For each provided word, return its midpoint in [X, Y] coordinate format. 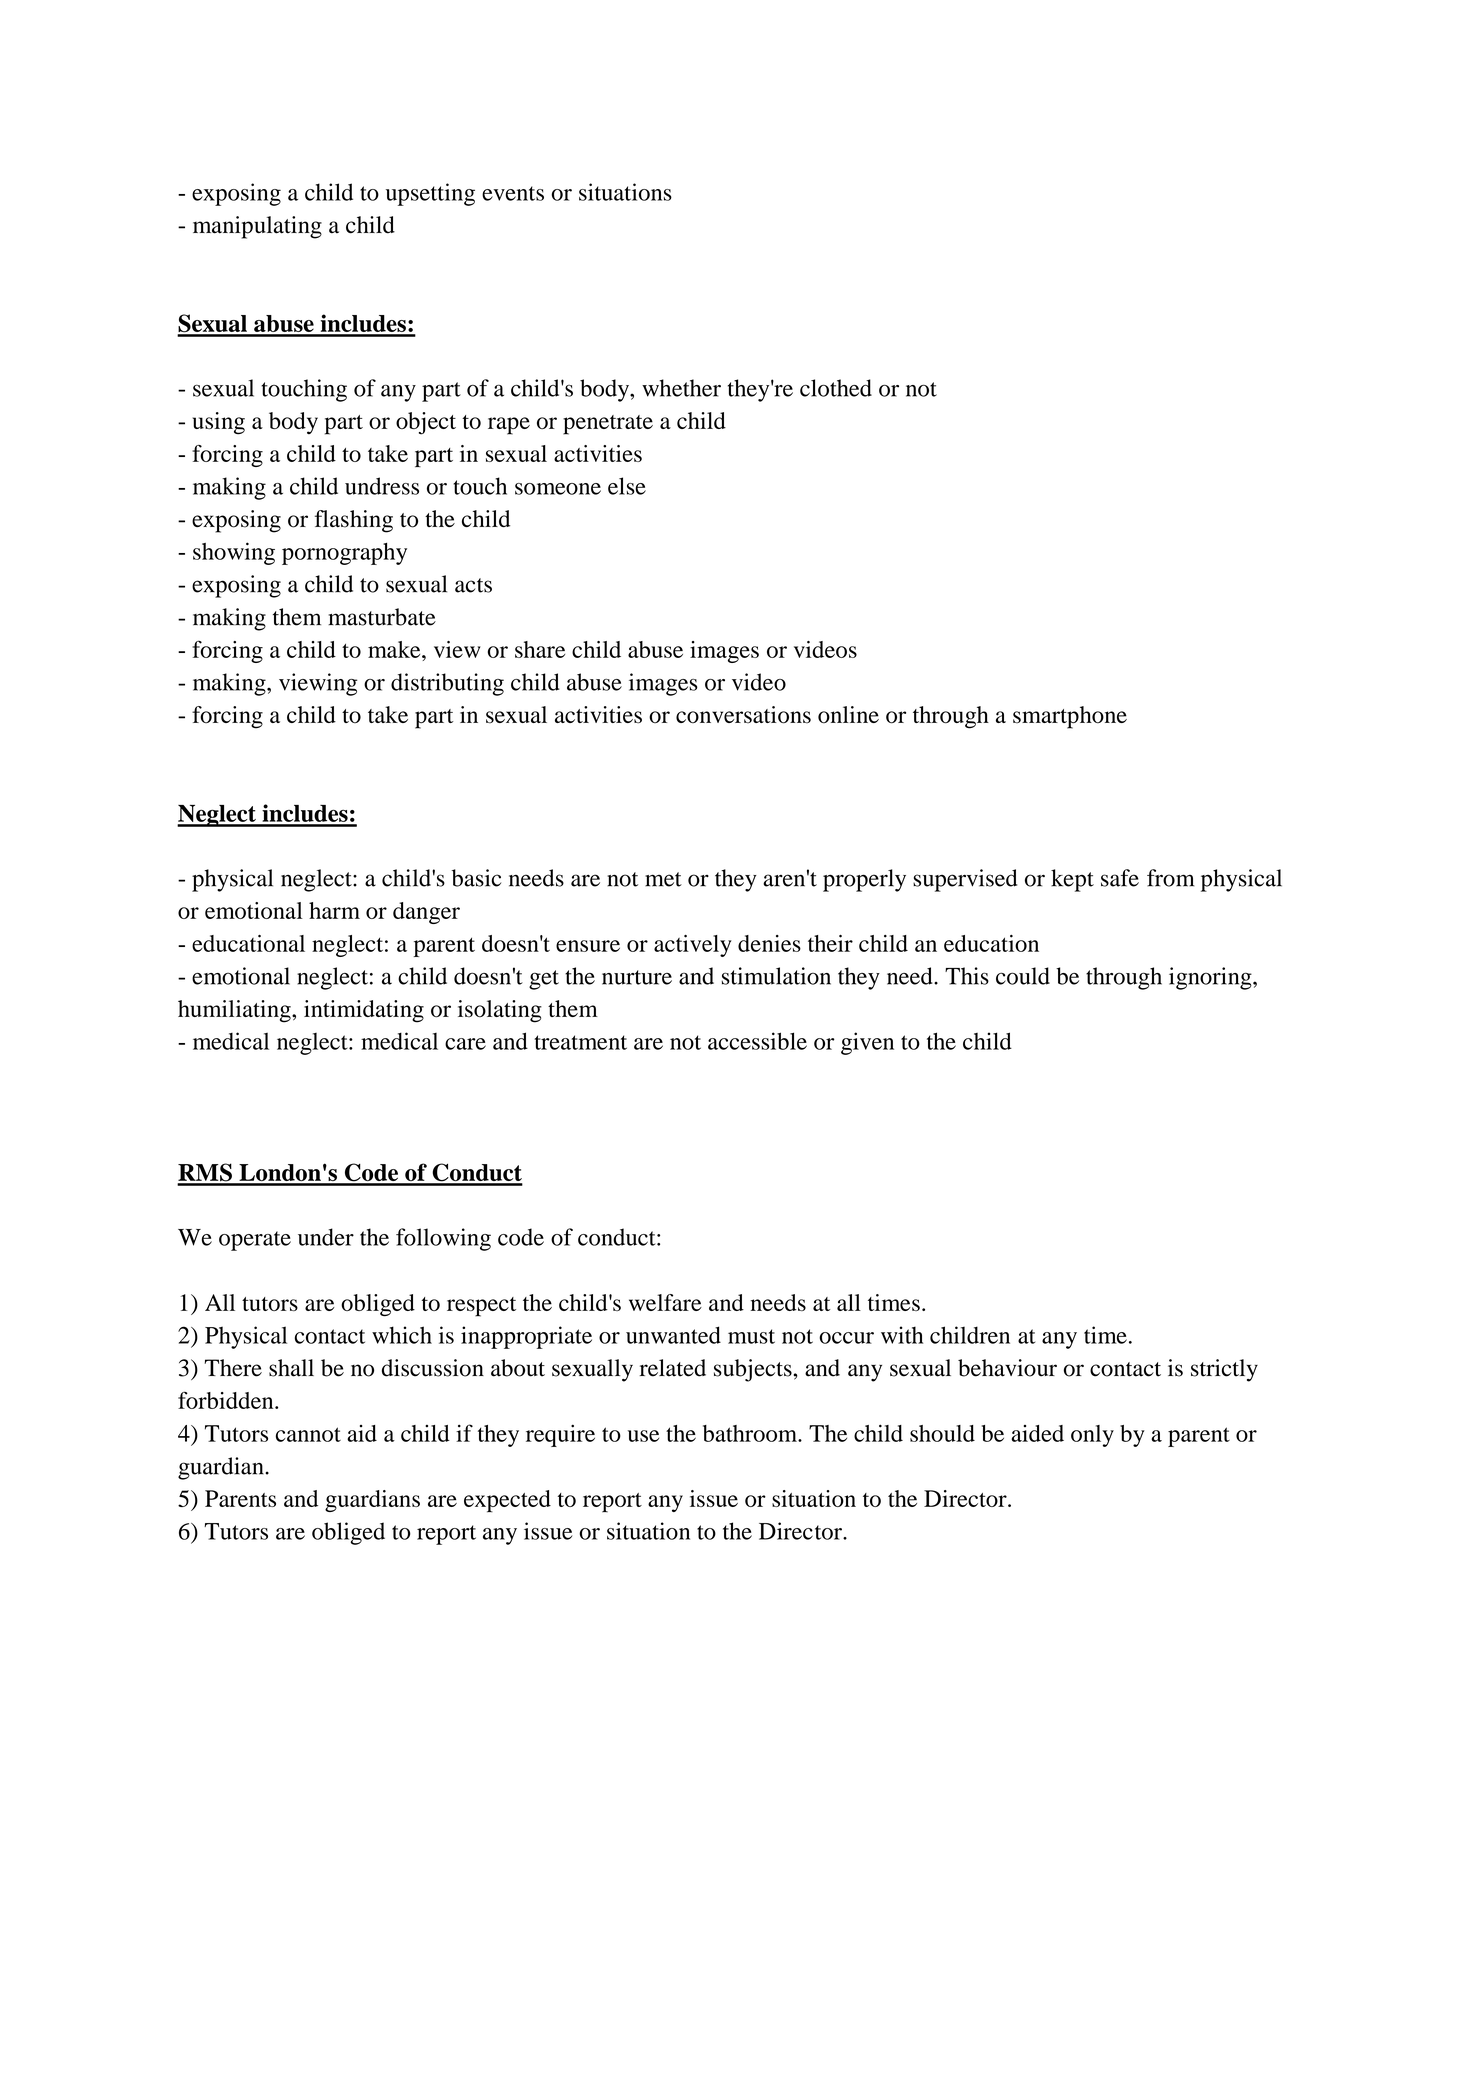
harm [334, 910]
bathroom [751, 1433]
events [513, 193]
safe [1120, 878]
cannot [308, 1434]
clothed [836, 388]
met [663, 879]
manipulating [257, 227]
